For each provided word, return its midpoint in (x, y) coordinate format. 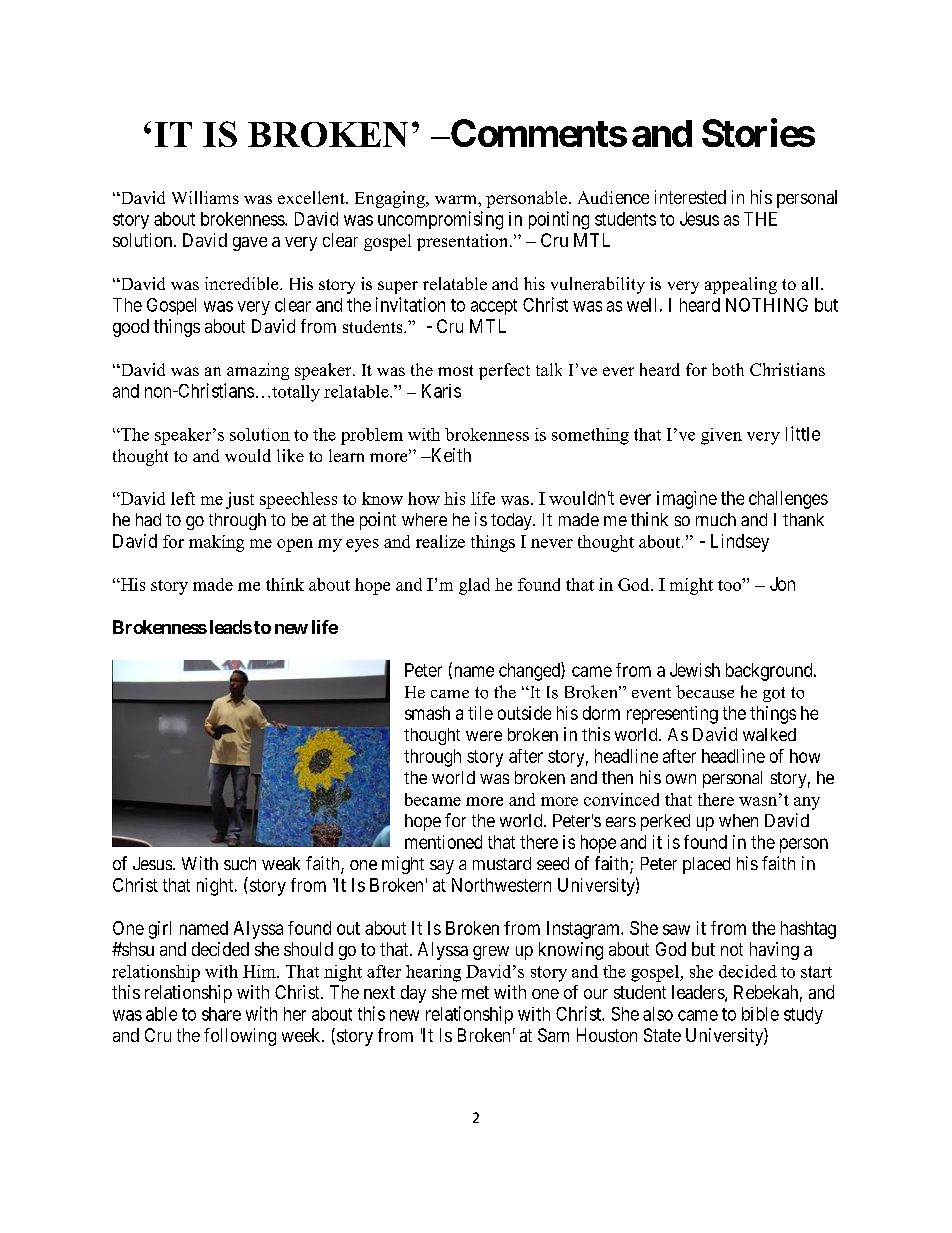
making (216, 543)
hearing (433, 973)
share (221, 1014)
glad (474, 586)
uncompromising (440, 220)
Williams (205, 197)
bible (760, 1014)
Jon (782, 584)
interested (690, 197)
